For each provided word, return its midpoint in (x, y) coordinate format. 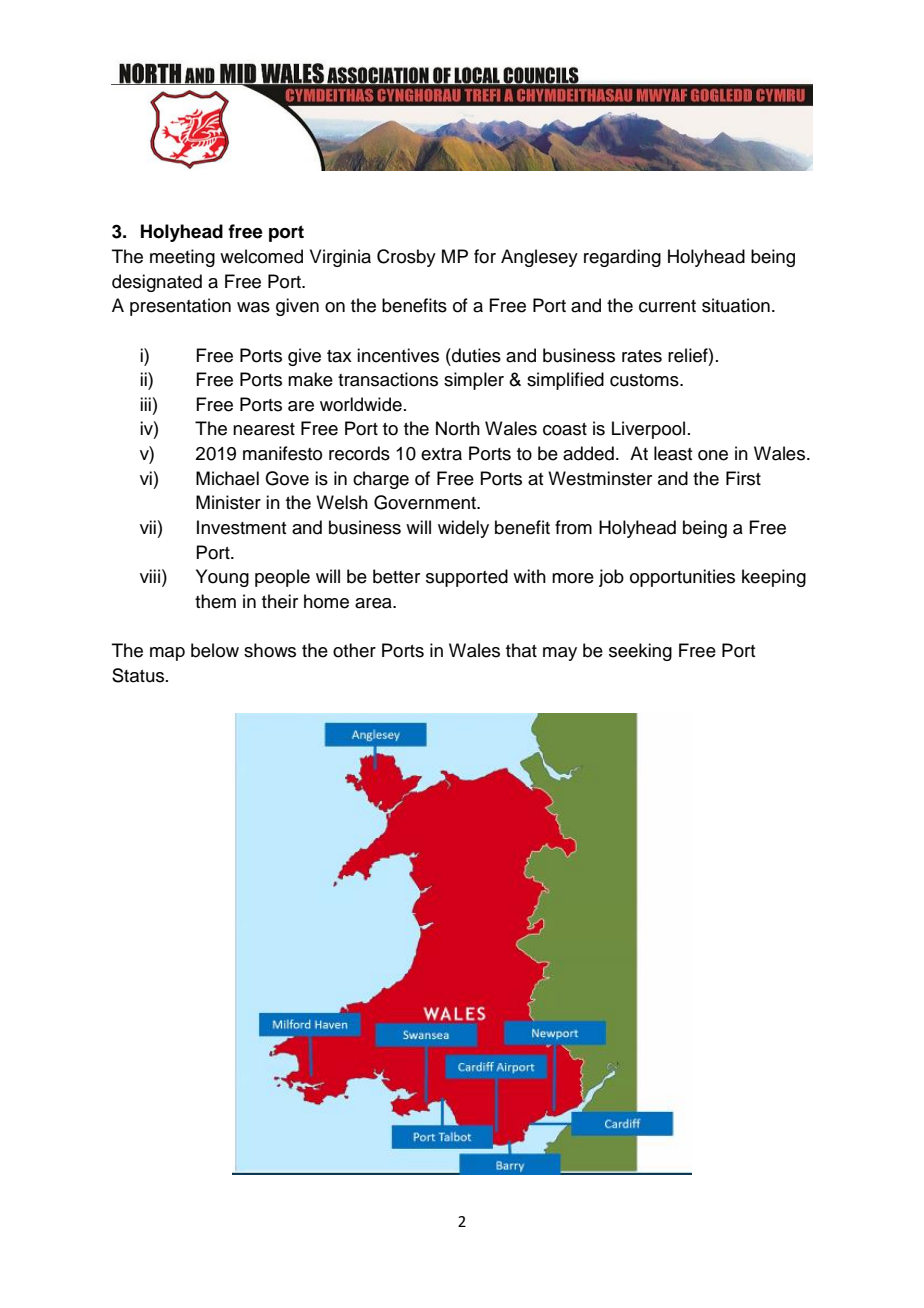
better (396, 576)
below (215, 650)
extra (441, 454)
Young (222, 578)
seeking (640, 652)
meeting (182, 258)
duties (475, 355)
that (521, 650)
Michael (227, 478)
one (713, 455)
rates (642, 356)
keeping (774, 578)
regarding (622, 258)
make (310, 379)
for (485, 256)
